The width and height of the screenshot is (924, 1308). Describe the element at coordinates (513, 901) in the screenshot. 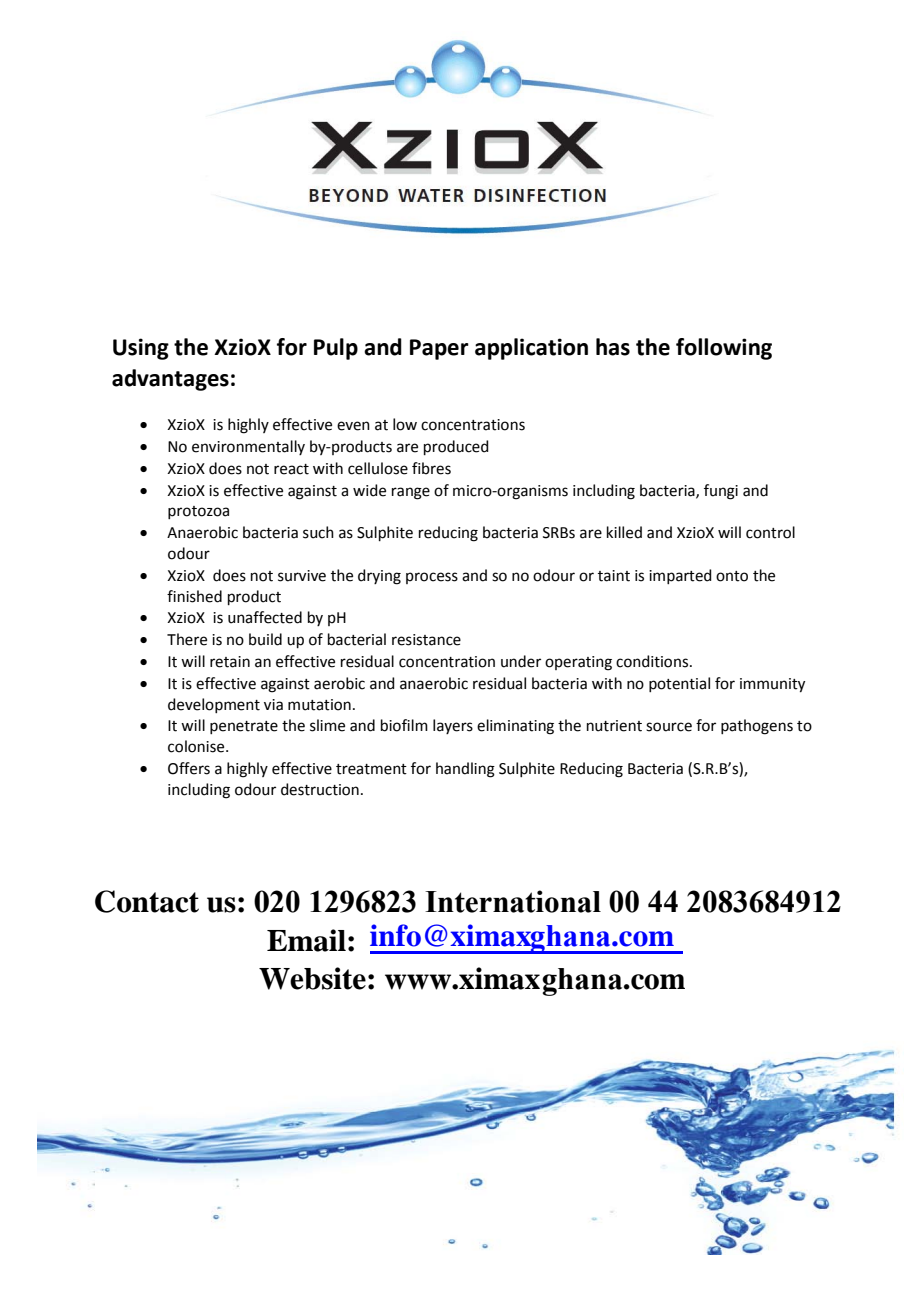

I see `International` at that location.
